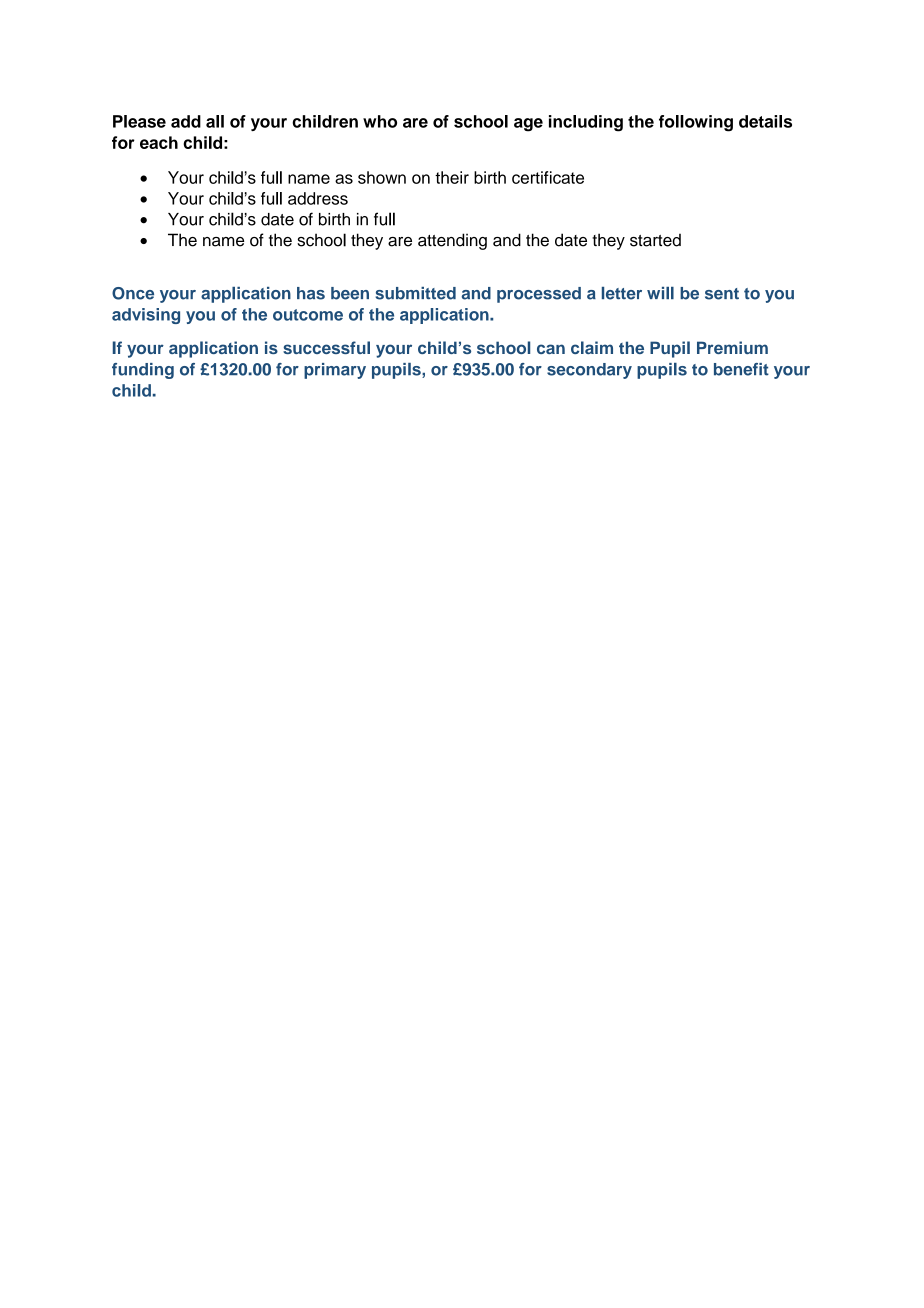 The width and height of the image is (924, 1308). Describe the element at coordinates (722, 294) in the image. I see `sent` at that location.
